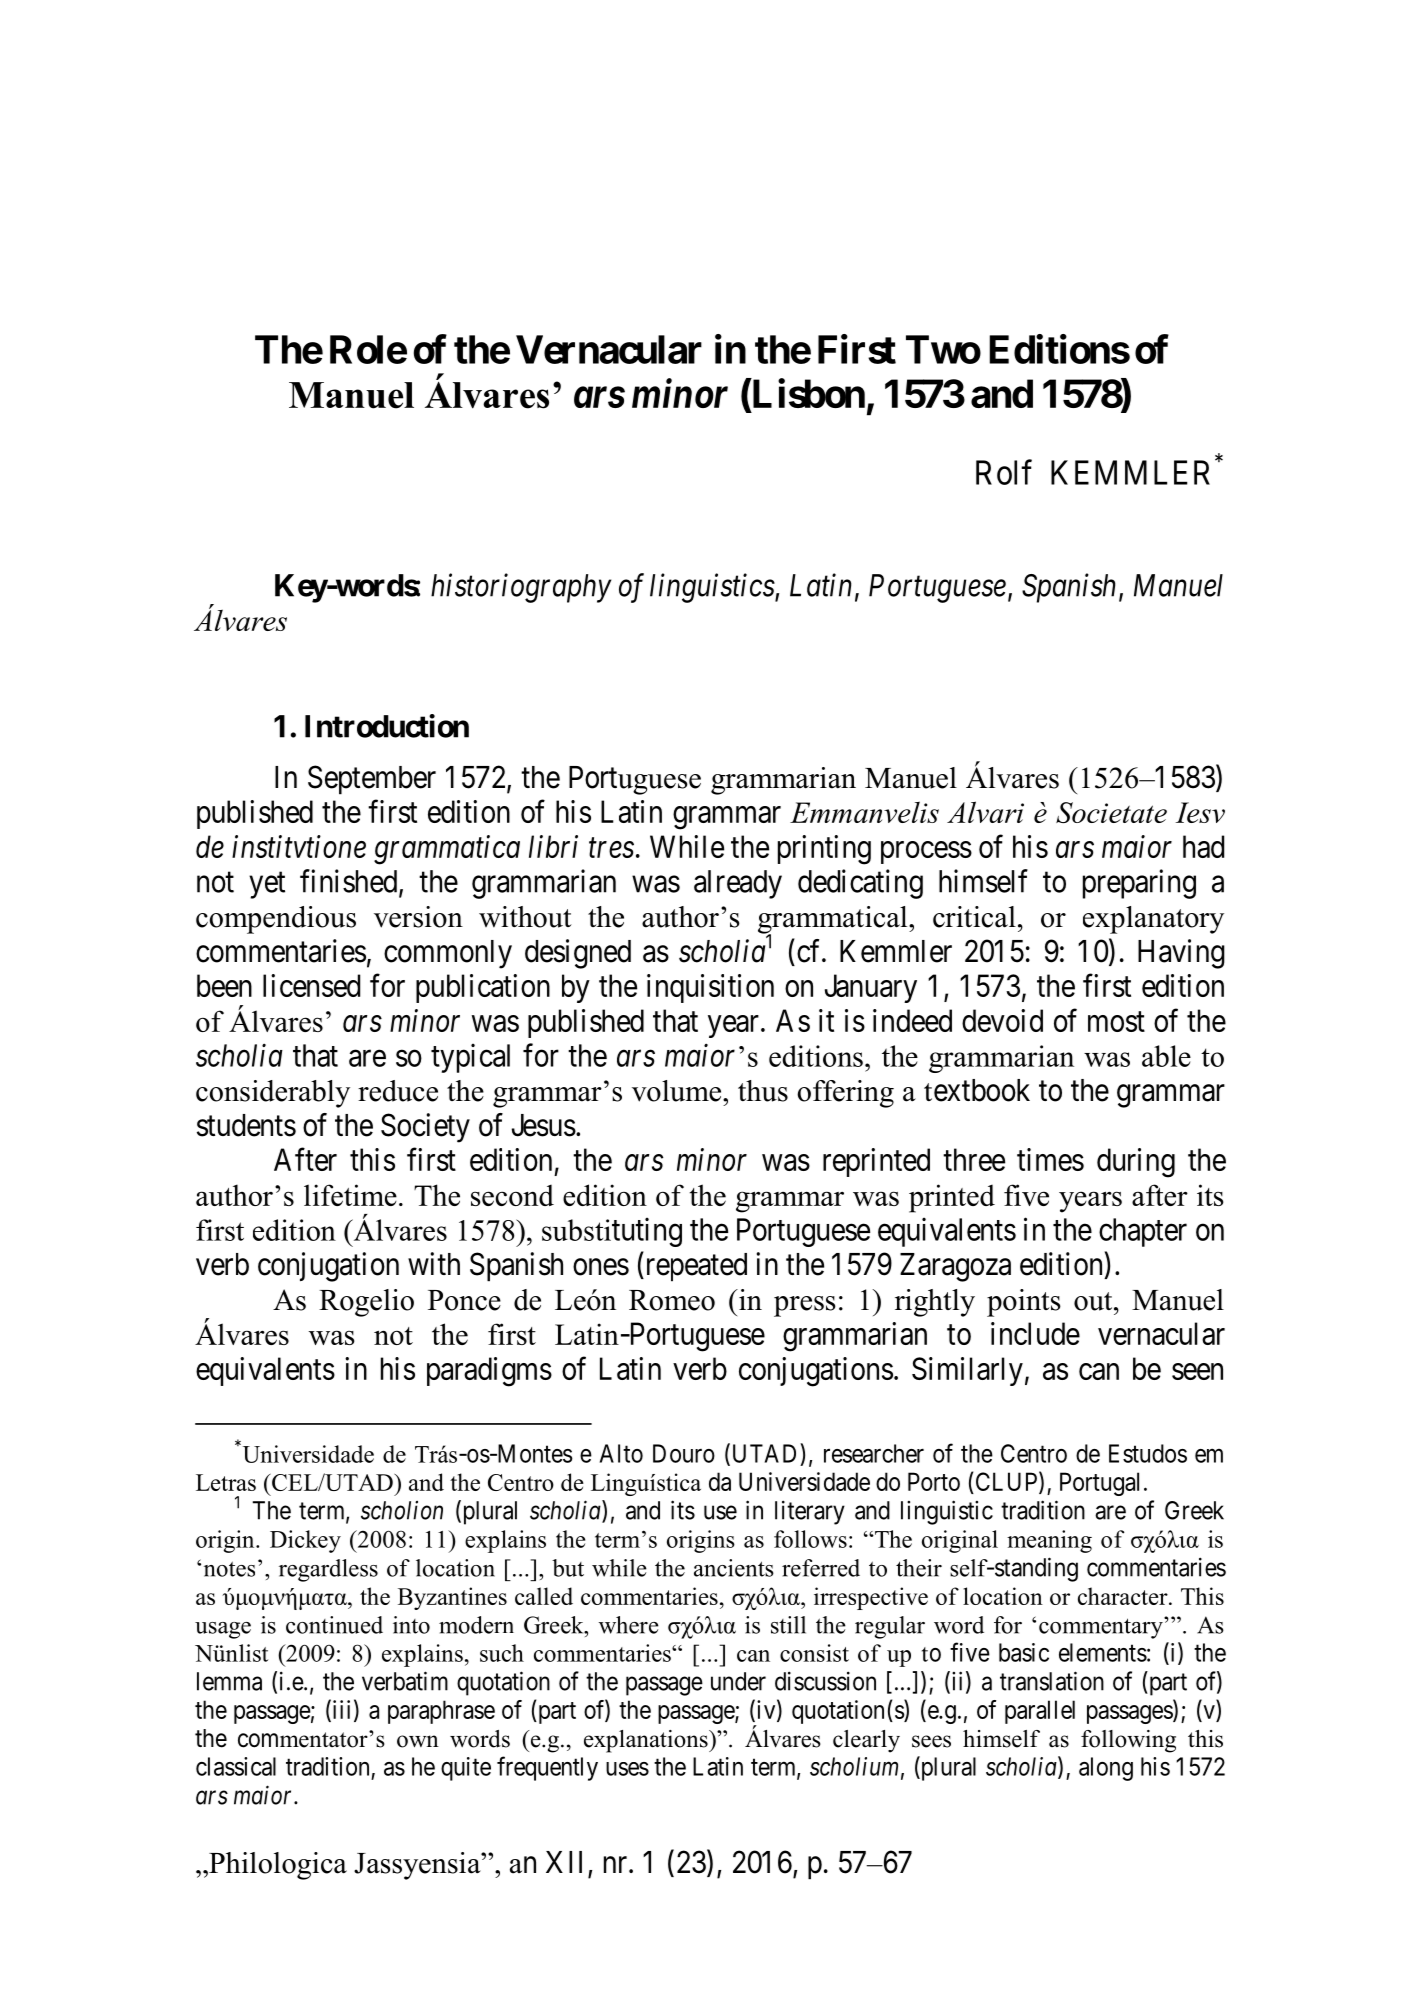  Describe the element at coordinates (521, 588) in the image. I see `historiography` at that location.
